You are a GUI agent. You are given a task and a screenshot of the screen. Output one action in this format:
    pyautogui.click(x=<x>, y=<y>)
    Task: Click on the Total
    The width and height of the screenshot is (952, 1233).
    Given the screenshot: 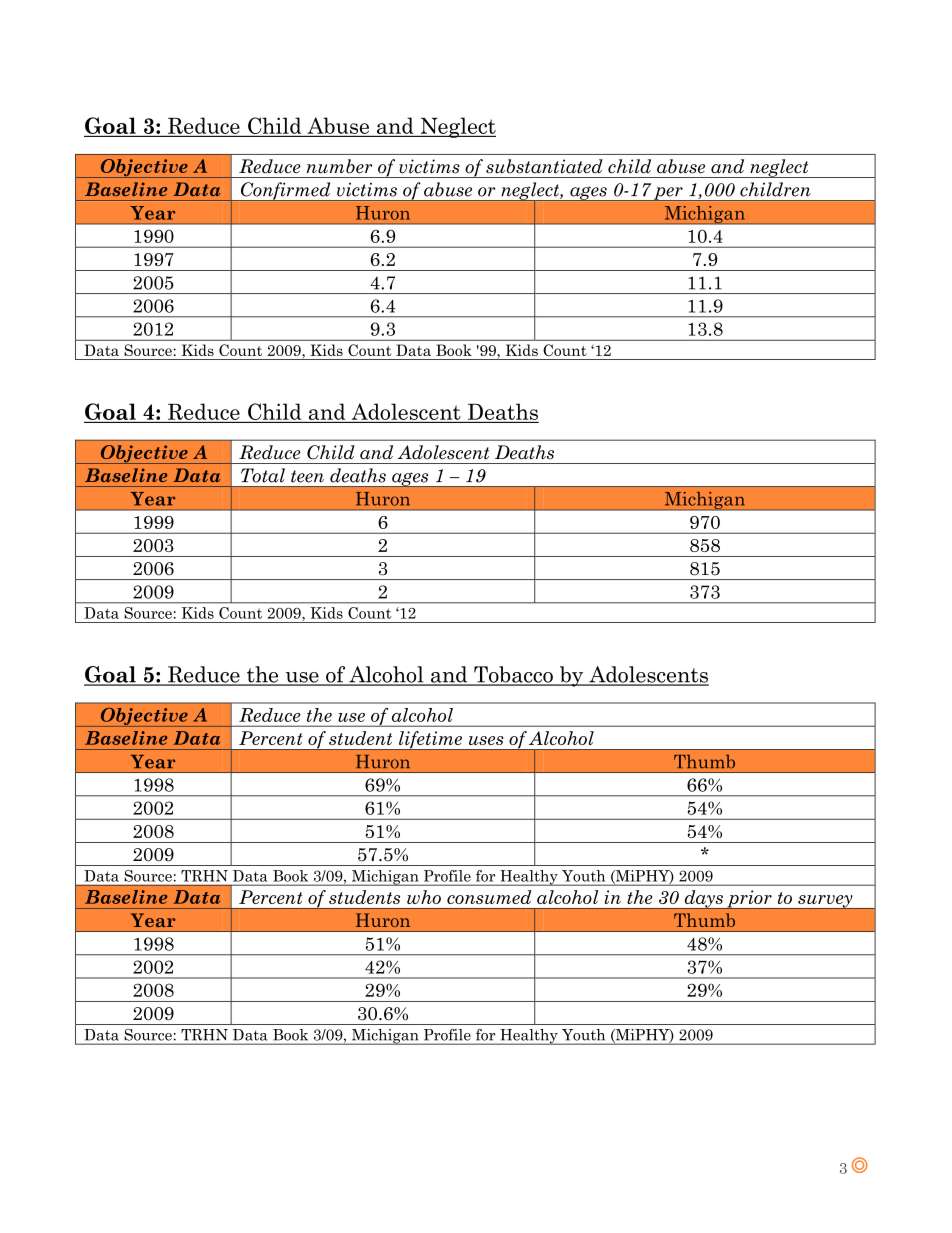 What is the action you would take?
    pyautogui.click(x=263, y=475)
